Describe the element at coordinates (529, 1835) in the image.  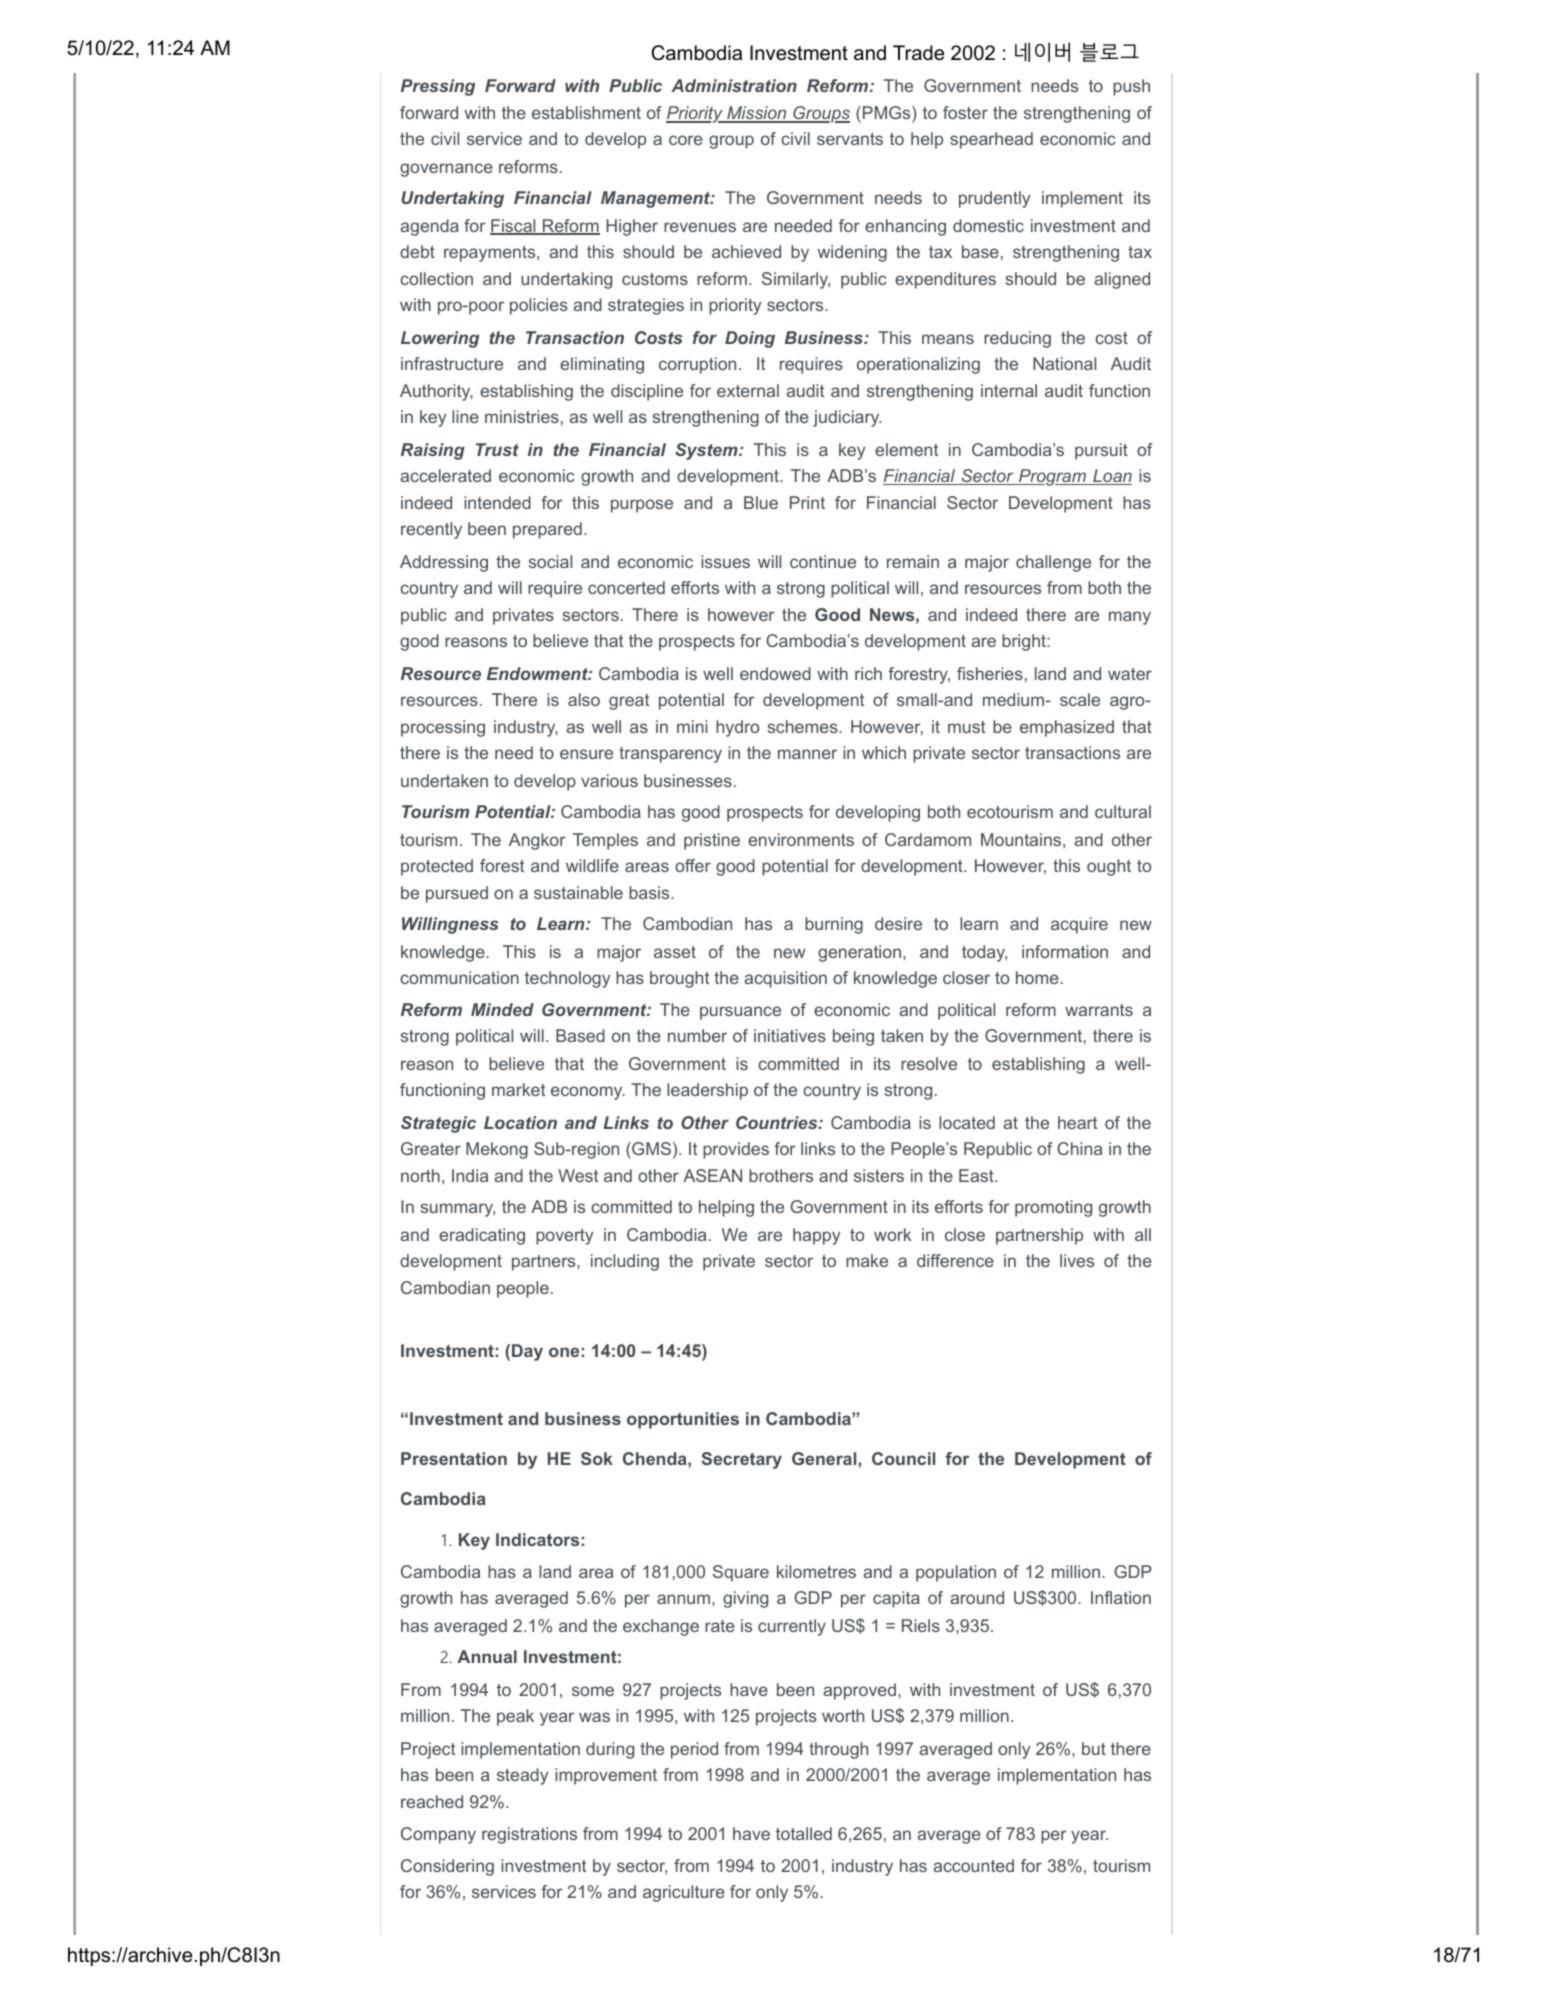
I see `registrations` at that location.
